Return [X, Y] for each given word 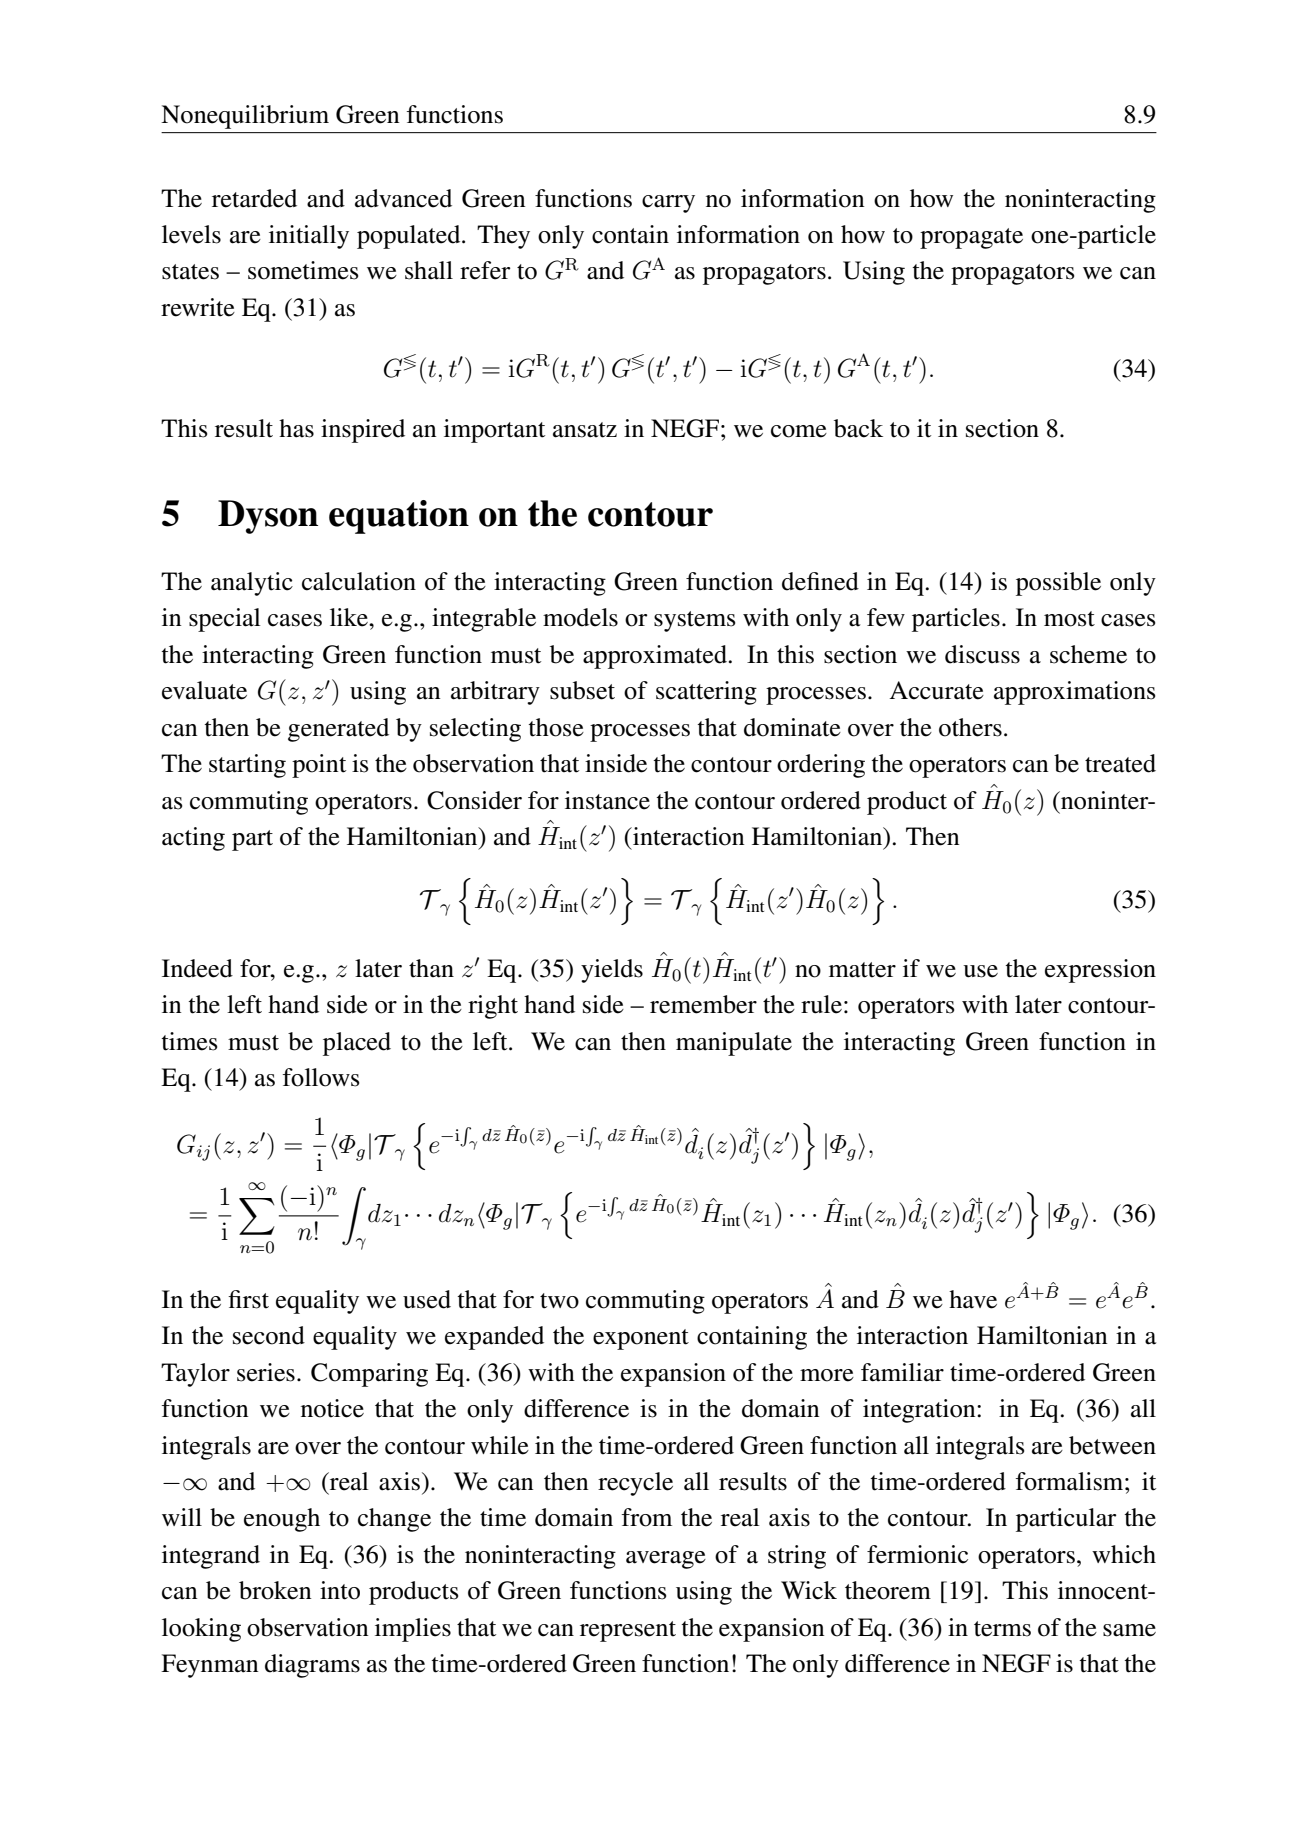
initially [309, 237]
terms [1002, 1629]
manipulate [734, 1044]
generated [338, 730]
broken [275, 1590]
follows [321, 1077]
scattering [706, 693]
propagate [971, 238]
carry [668, 204]
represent [628, 1631]
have [973, 1299]
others [970, 727]
